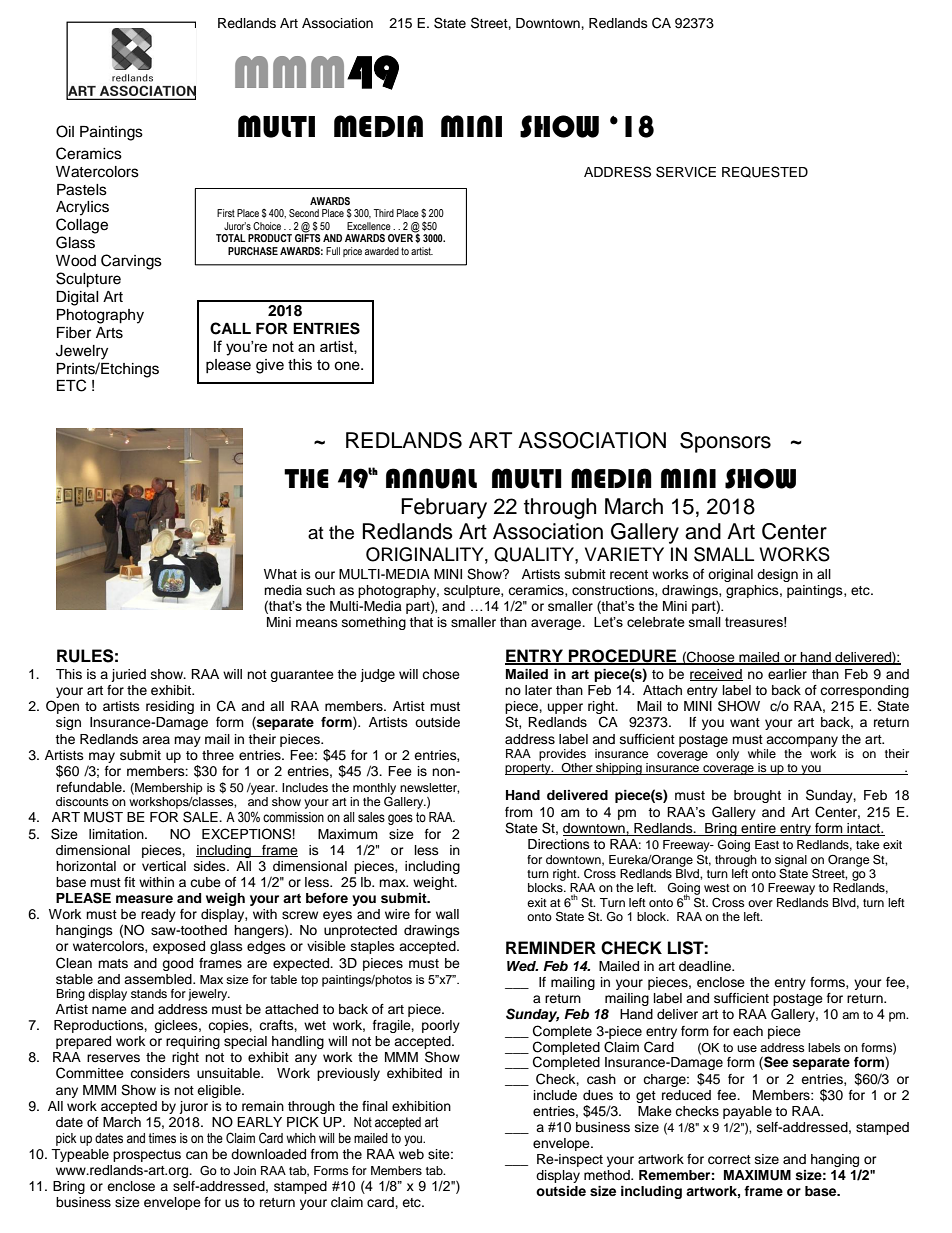  What do you see at coordinates (765, 172) in the page?
I see `REQUESTED` at bounding box center [765, 172].
